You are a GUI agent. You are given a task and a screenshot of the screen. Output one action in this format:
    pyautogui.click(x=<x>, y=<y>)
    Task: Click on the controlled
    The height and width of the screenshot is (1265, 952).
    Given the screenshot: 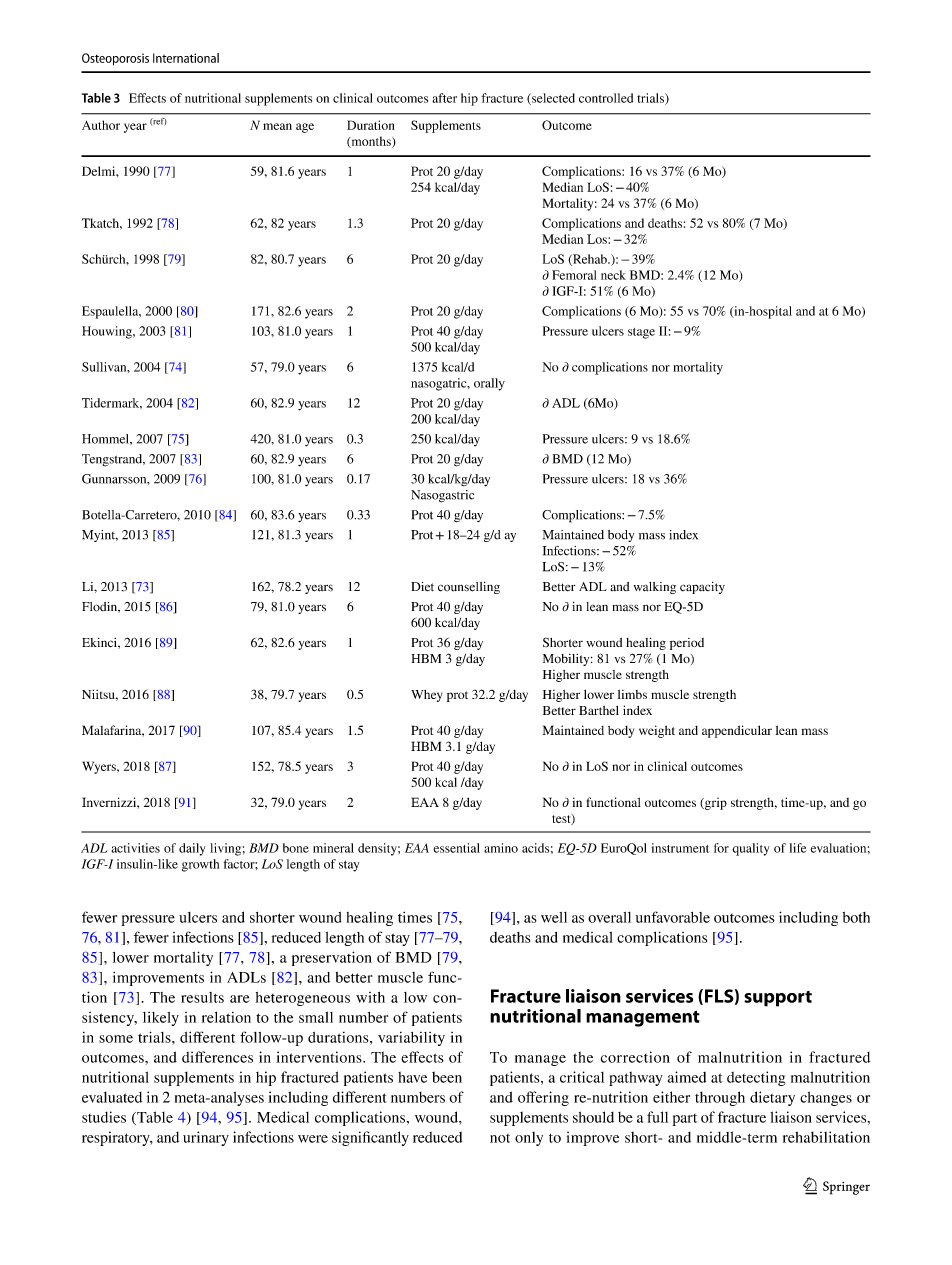 What is the action you would take?
    pyautogui.click(x=606, y=98)
